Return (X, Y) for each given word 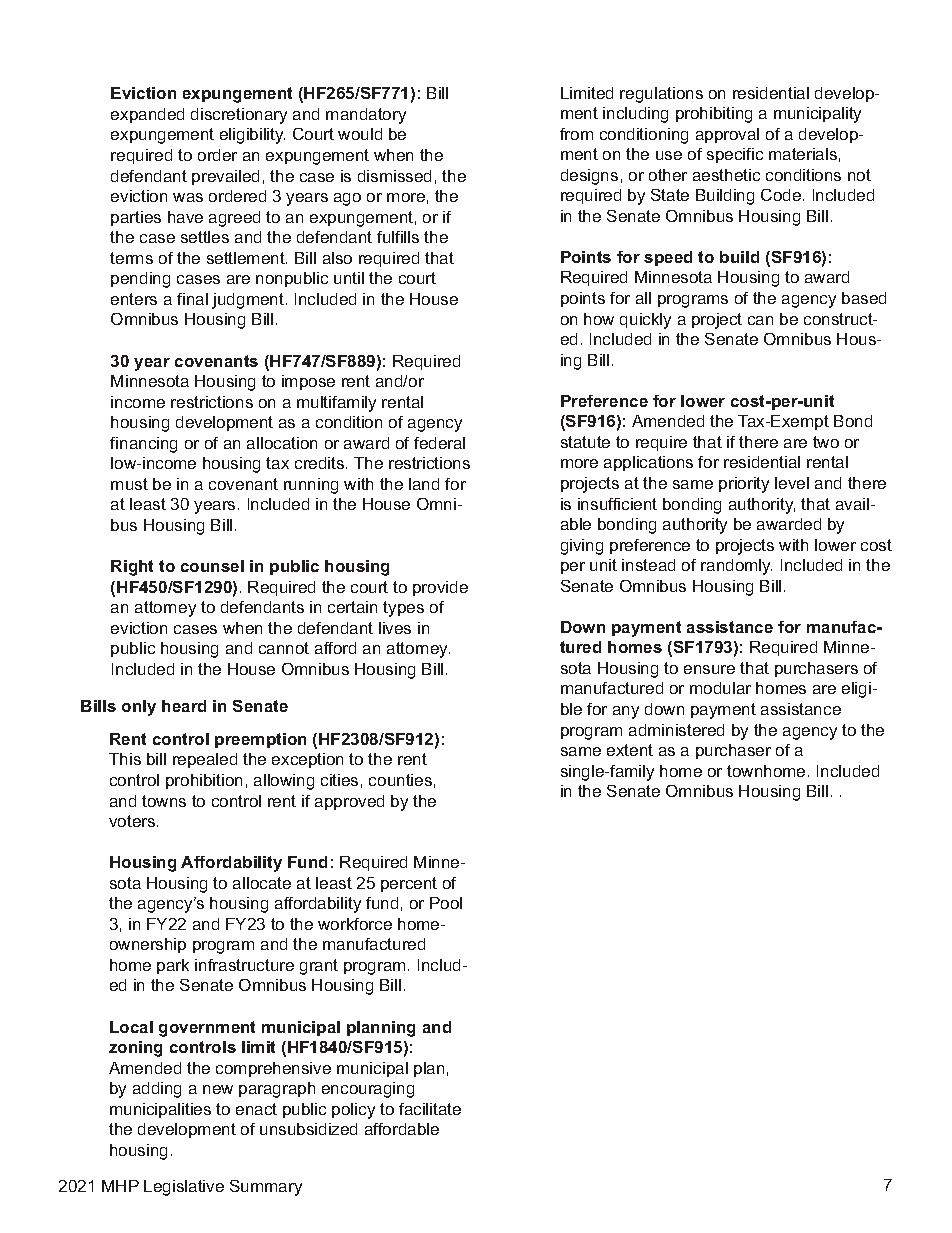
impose (308, 382)
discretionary (239, 116)
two (826, 442)
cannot (284, 648)
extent (630, 750)
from (576, 134)
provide (440, 588)
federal (439, 443)
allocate (262, 883)
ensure (709, 669)
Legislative (184, 1188)
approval (727, 135)
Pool (446, 903)
